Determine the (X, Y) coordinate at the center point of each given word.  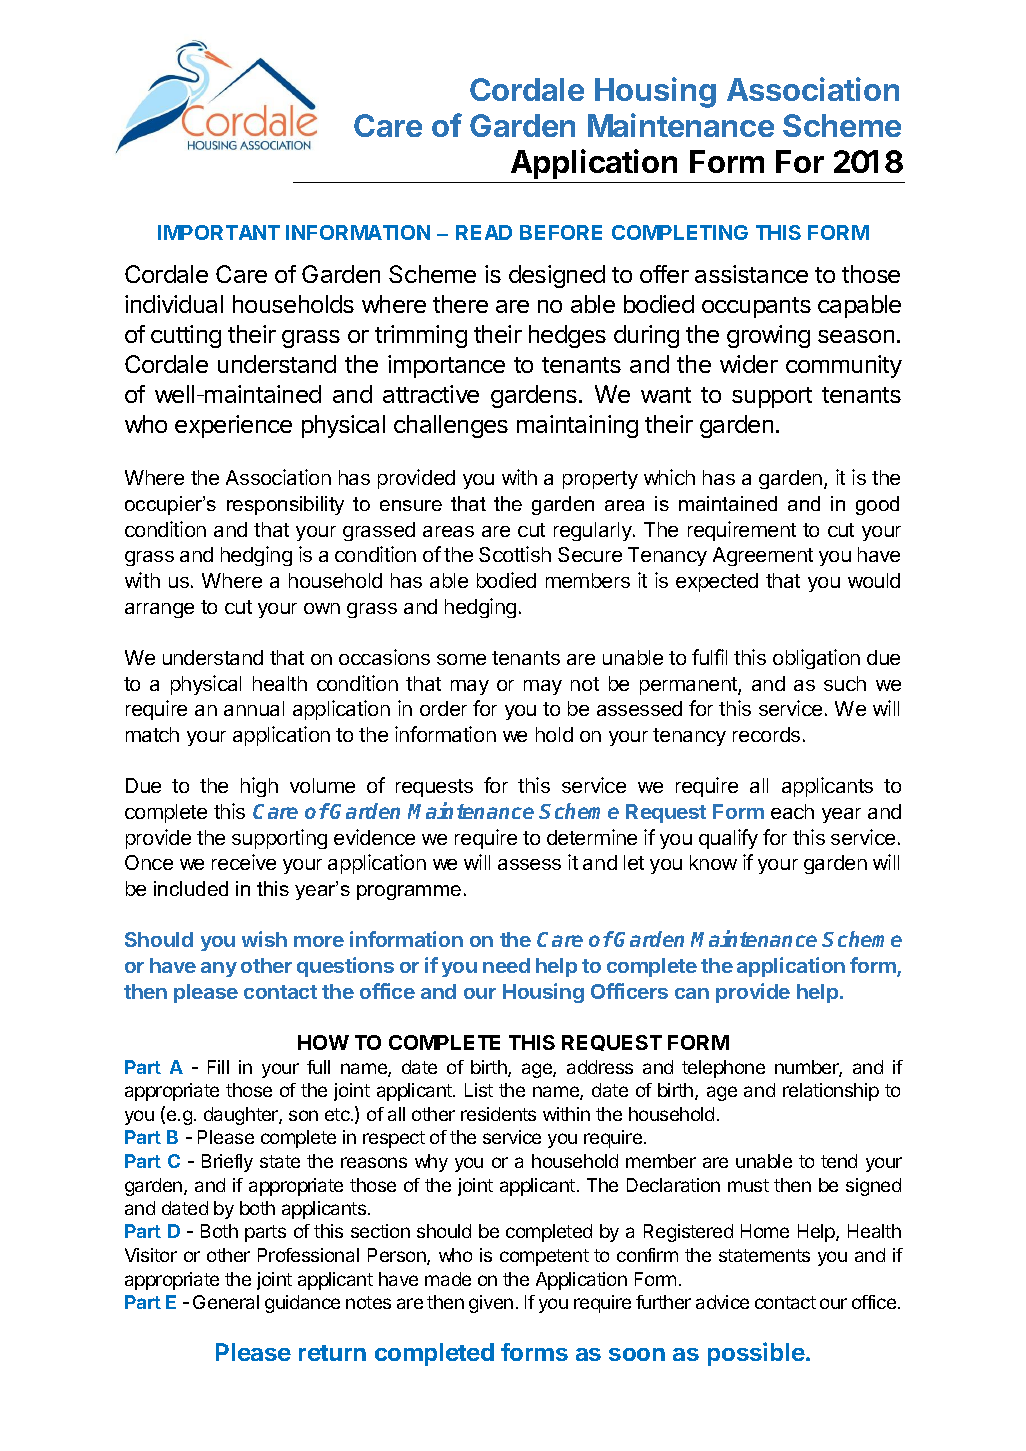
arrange (159, 610)
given (491, 1304)
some (461, 659)
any (219, 969)
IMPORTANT (219, 232)
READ (484, 232)
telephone (723, 1069)
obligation (816, 659)
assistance (751, 274)
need (506, 965)
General (226, 1302)
